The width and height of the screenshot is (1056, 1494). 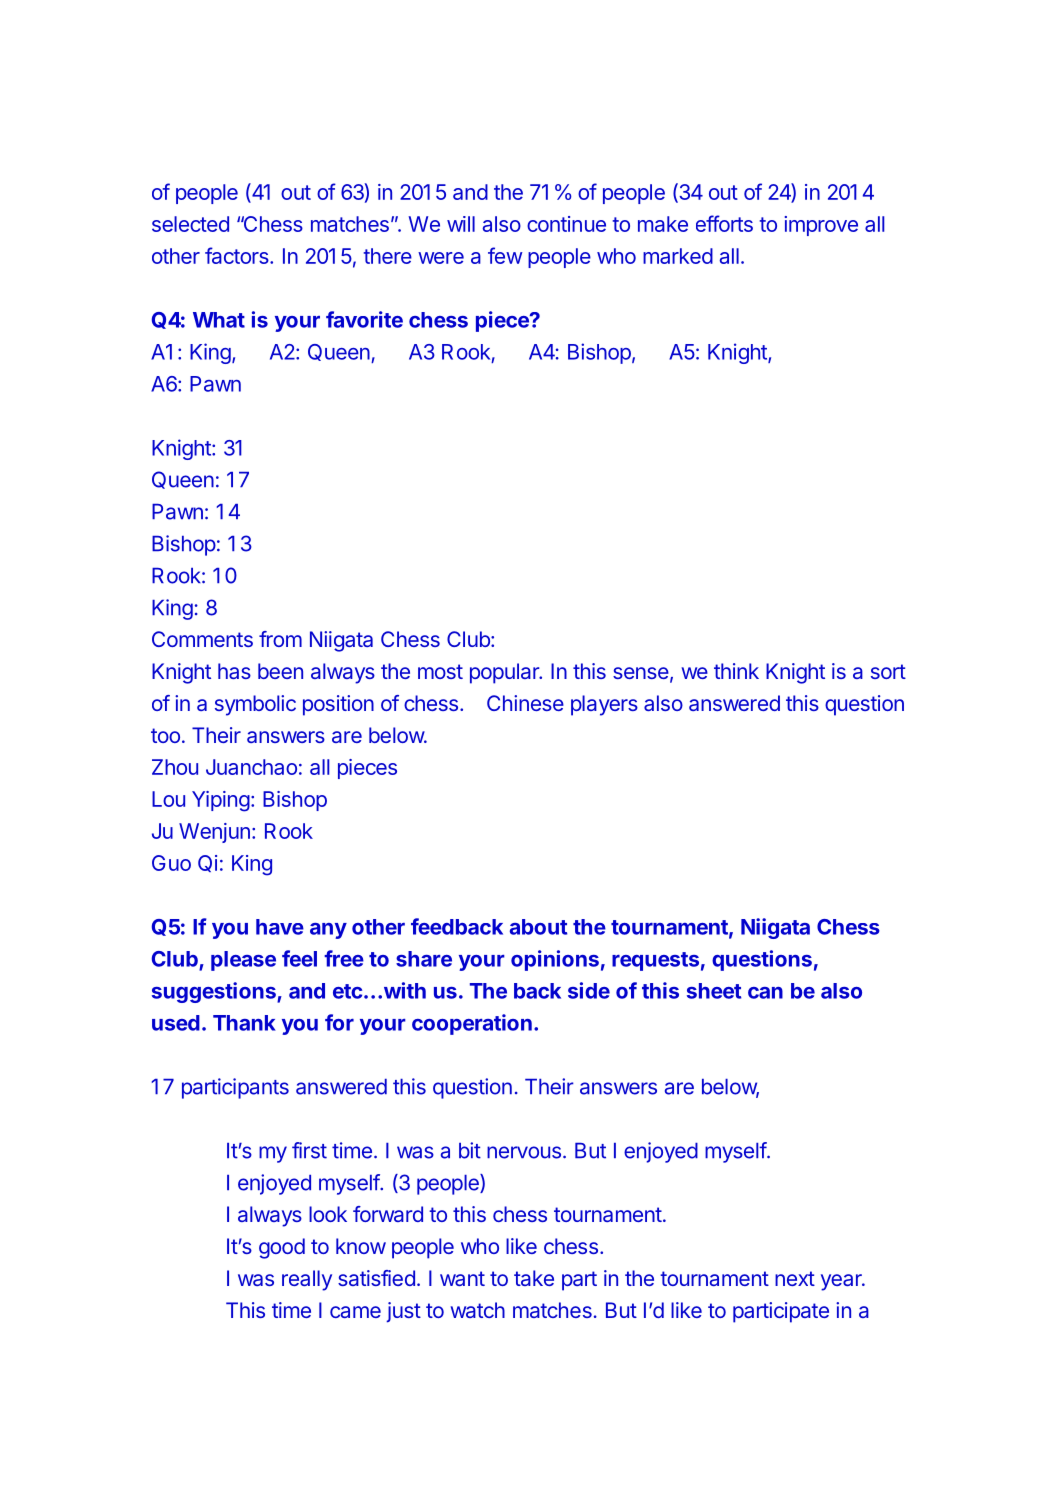 I want to click on Chinese, so click(x=525, y=703).
